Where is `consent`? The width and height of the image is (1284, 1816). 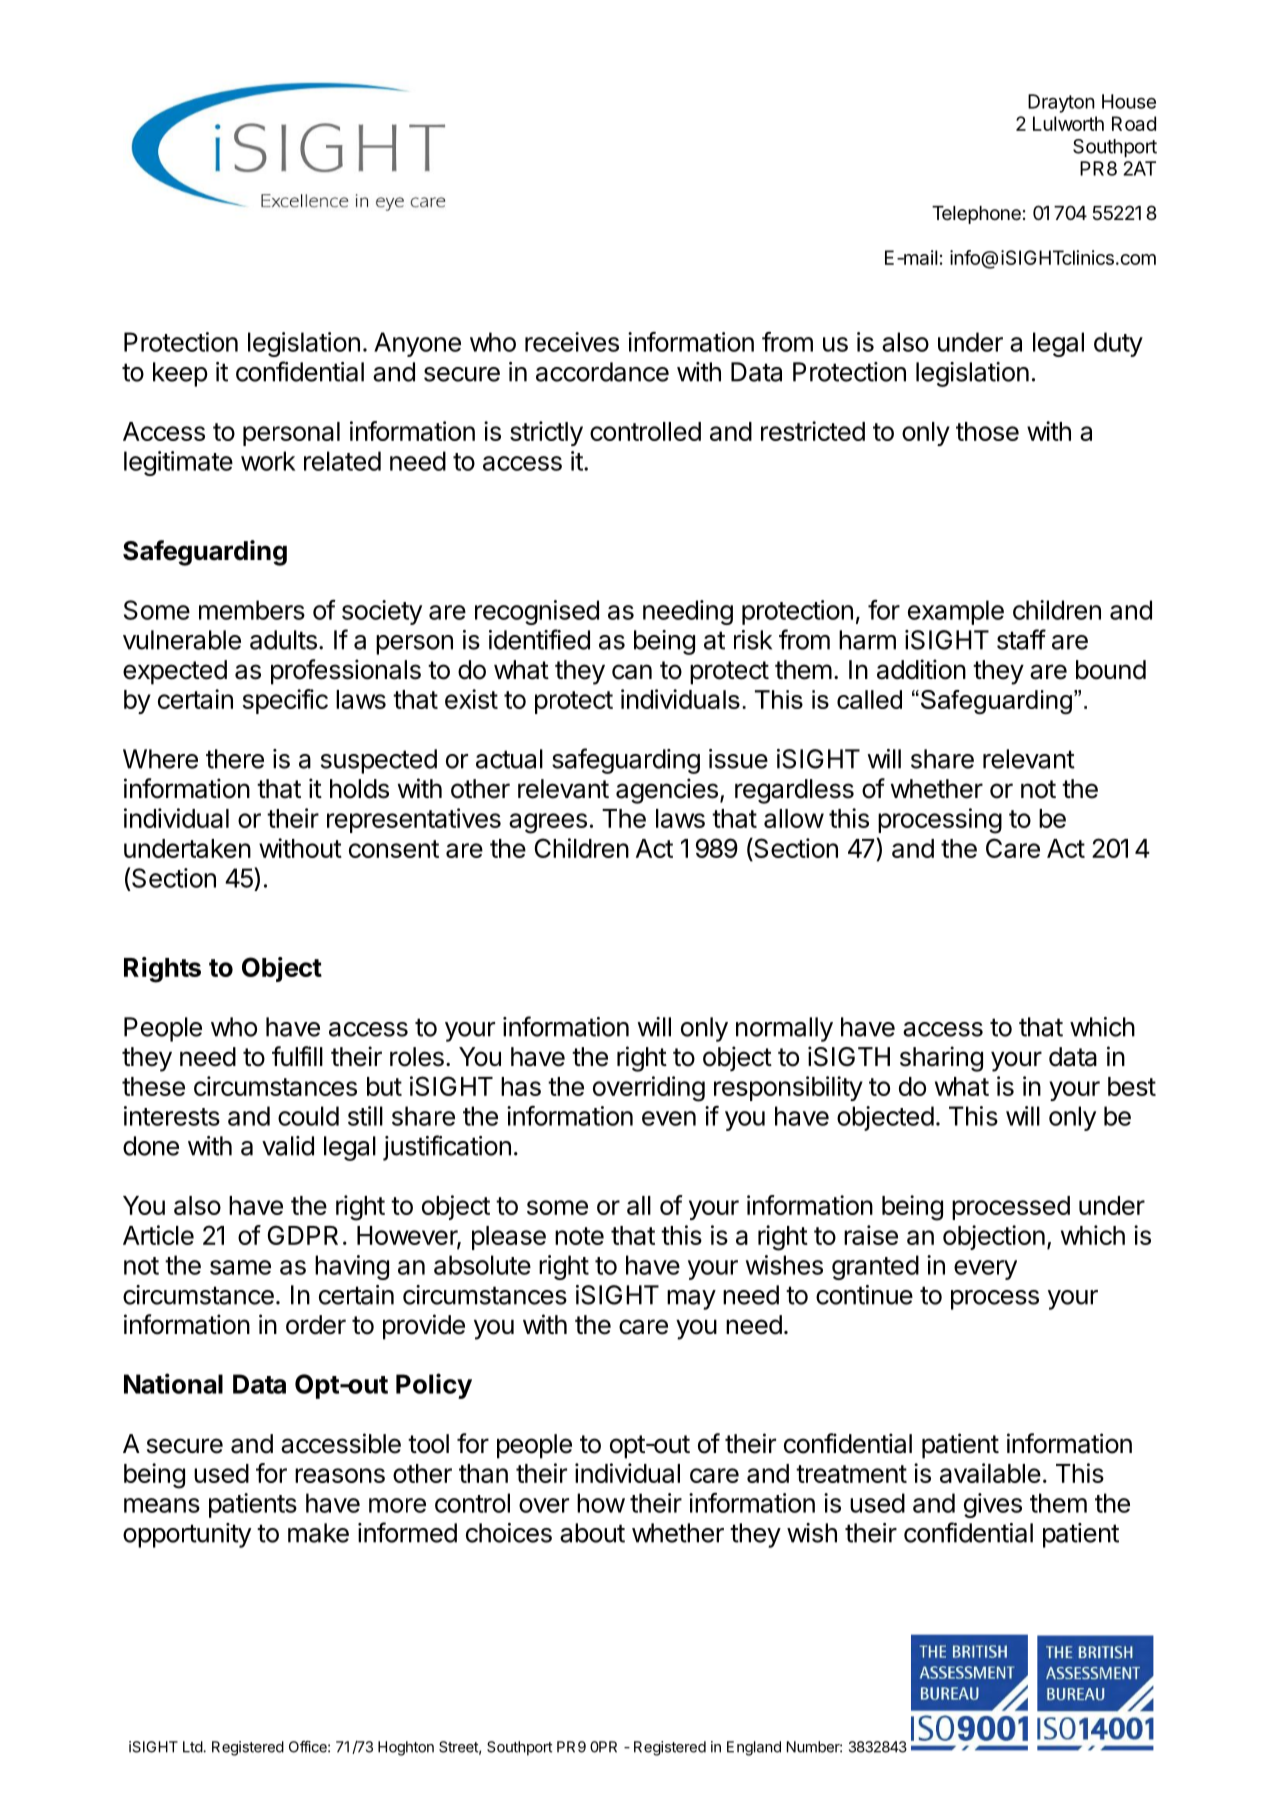 consent is located at coordinates (394, 849).
